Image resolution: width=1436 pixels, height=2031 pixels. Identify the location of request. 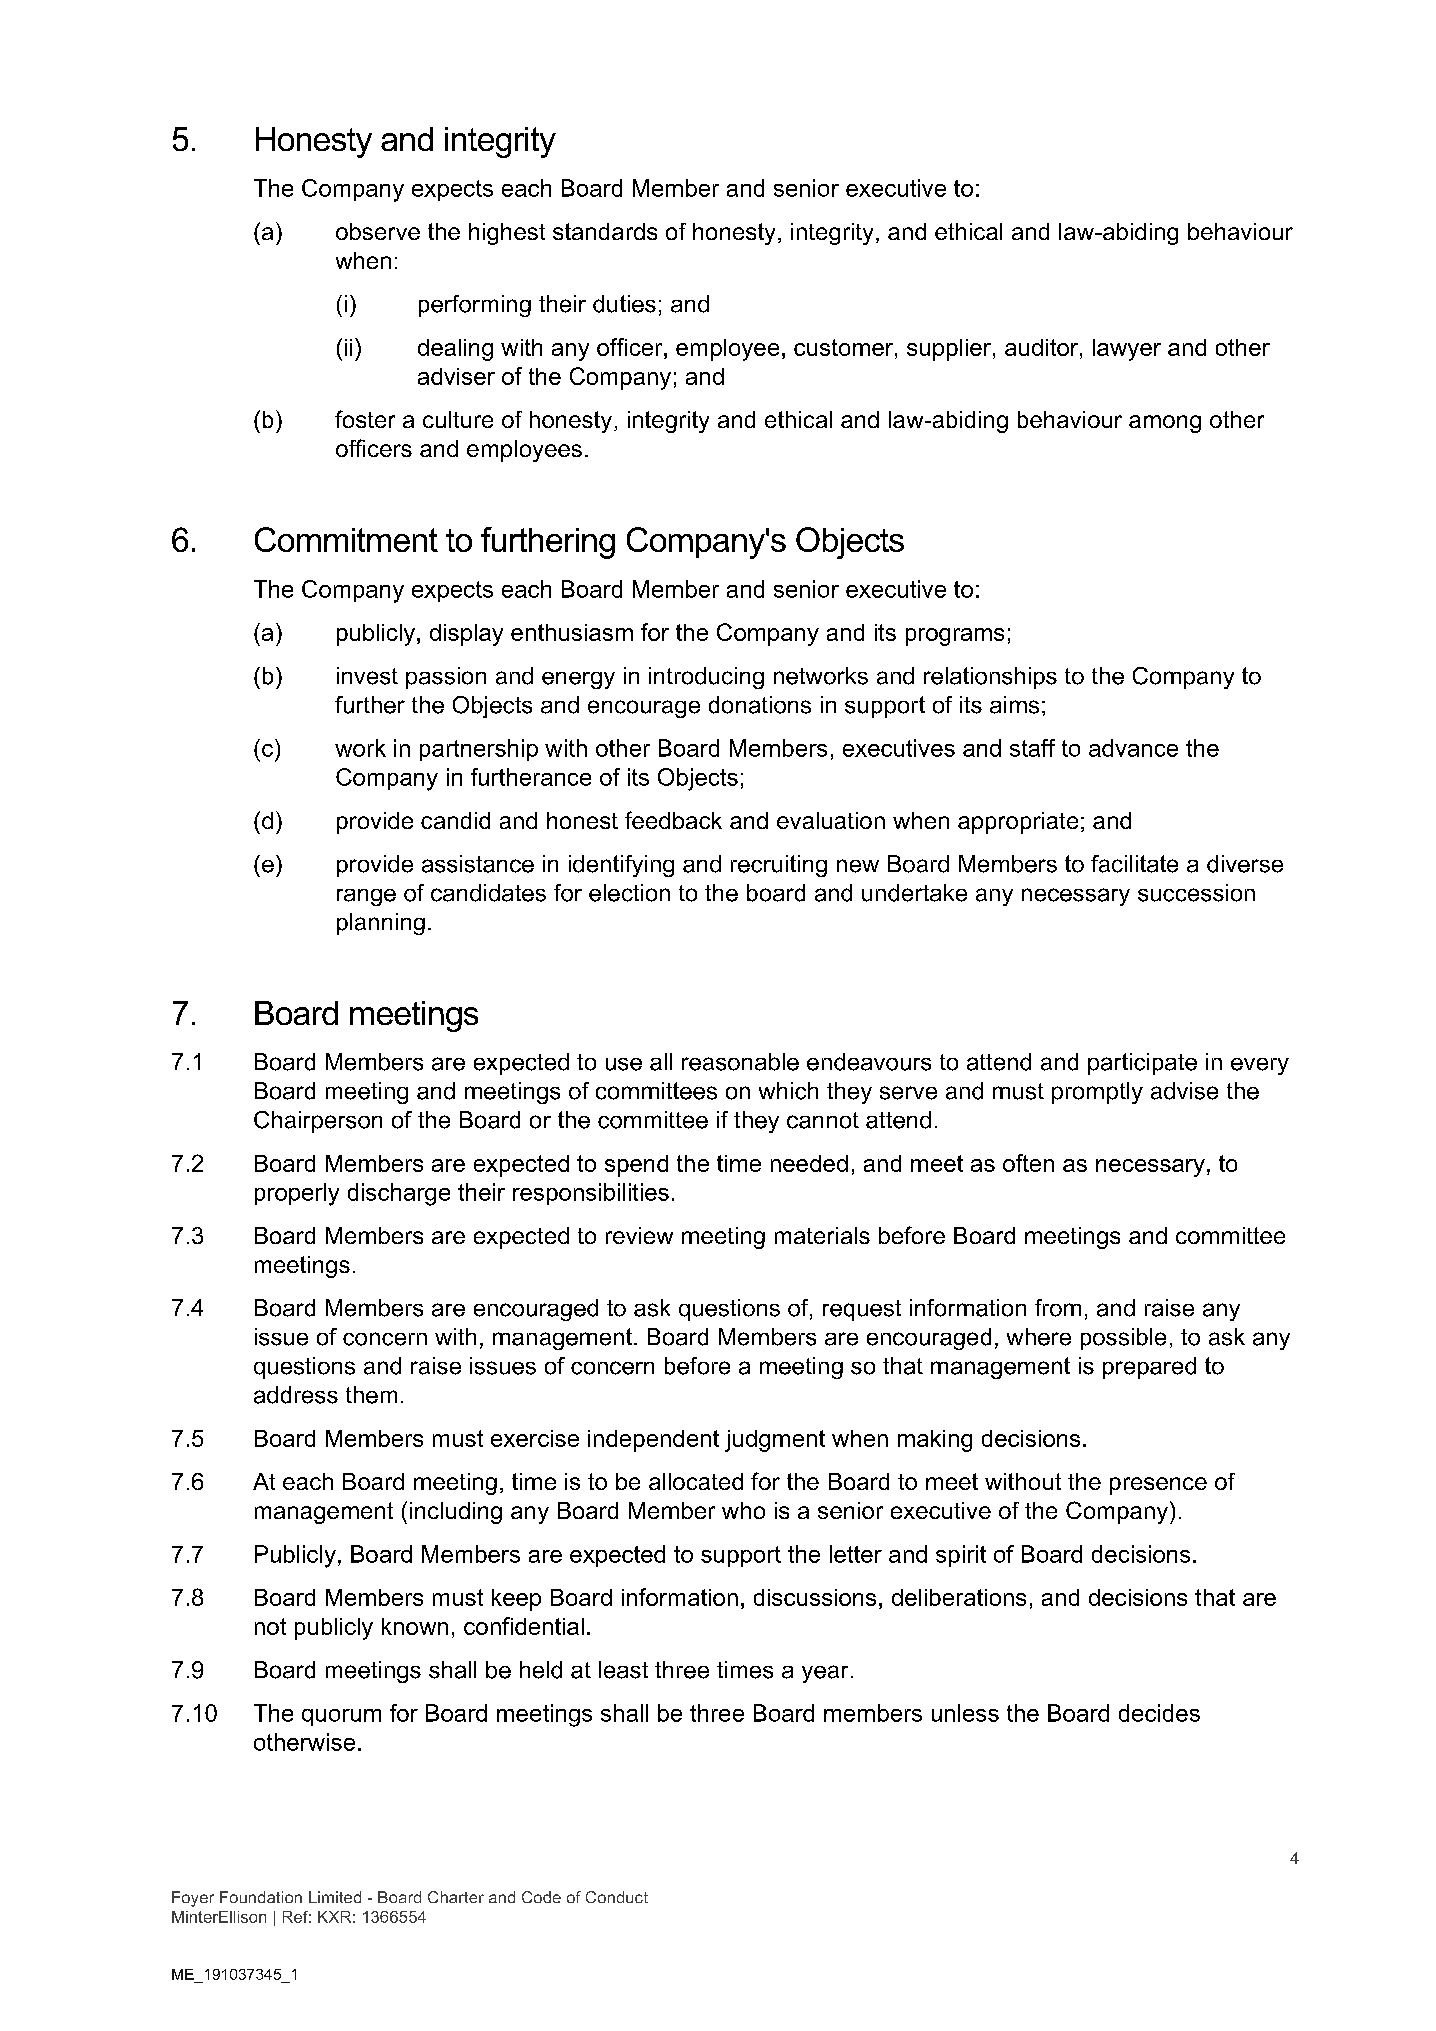
(862, 1310).
